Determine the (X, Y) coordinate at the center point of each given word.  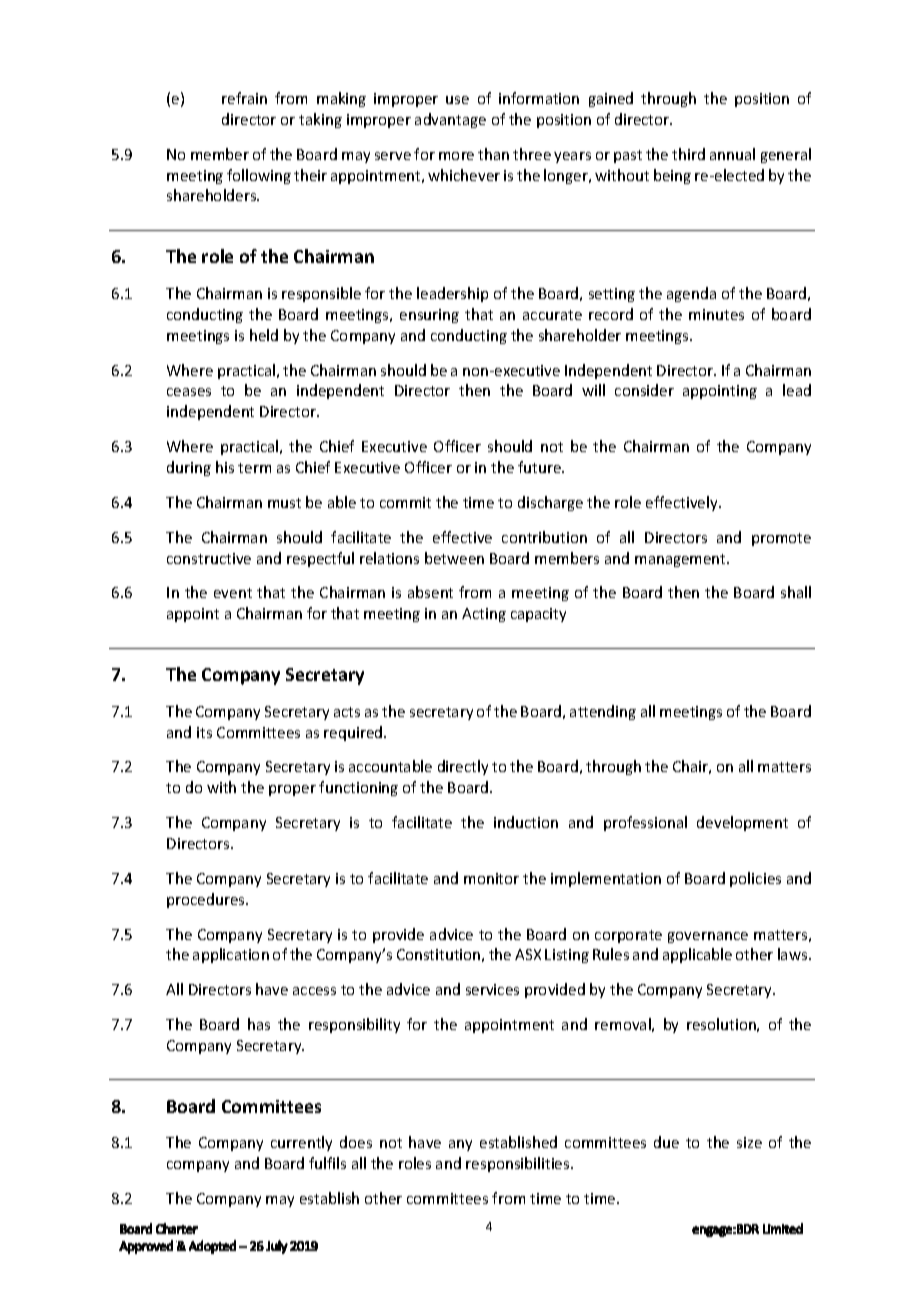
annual (732, 154)
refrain (244, 98)
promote (781, 539)
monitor (491, 878)
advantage (450, 120)
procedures (207, 900)
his (225, 467)
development (742, 823)
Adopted (212, 1247)
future (541, 467)
